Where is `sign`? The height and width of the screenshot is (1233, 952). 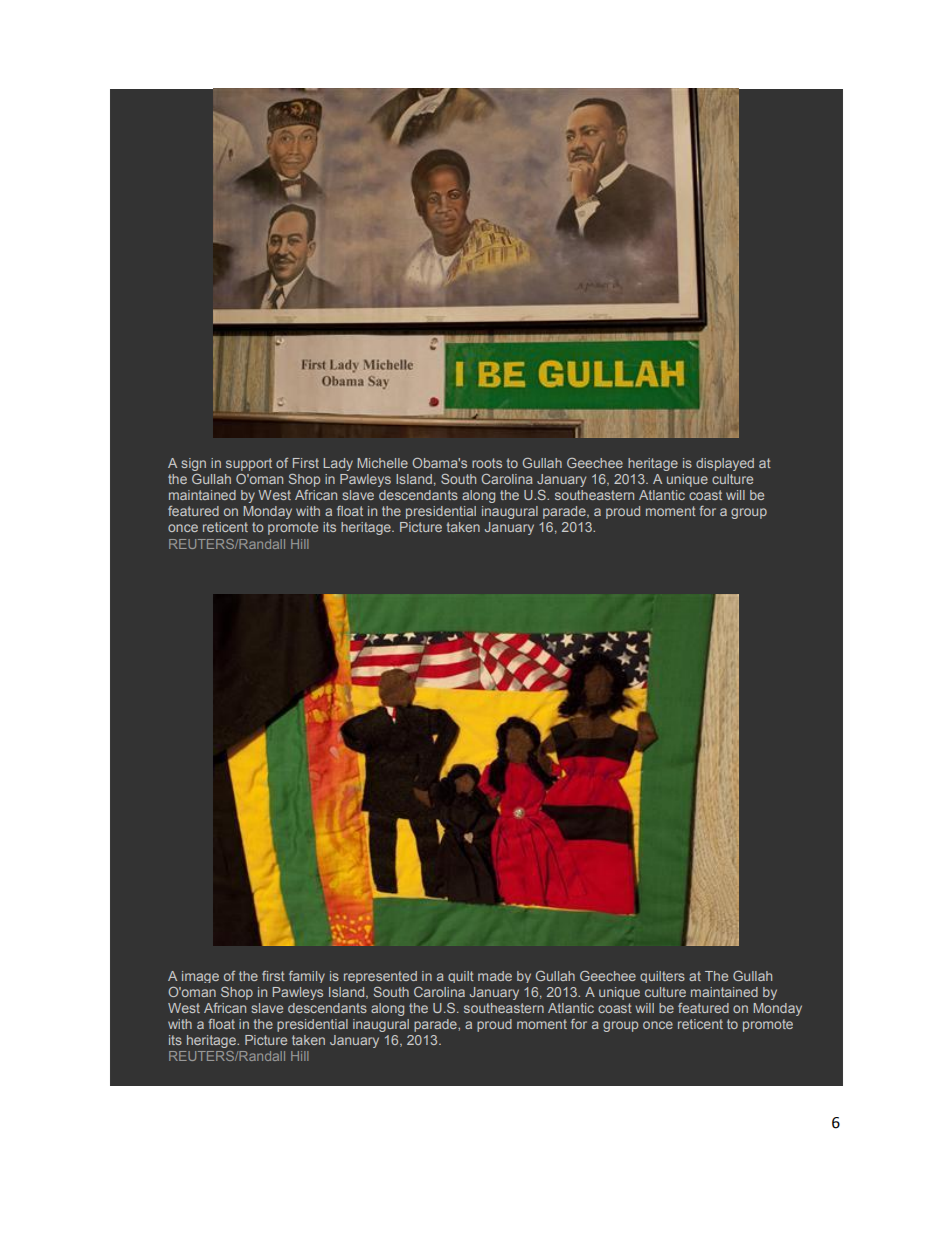 sign is located at coordinates (193, 464).
